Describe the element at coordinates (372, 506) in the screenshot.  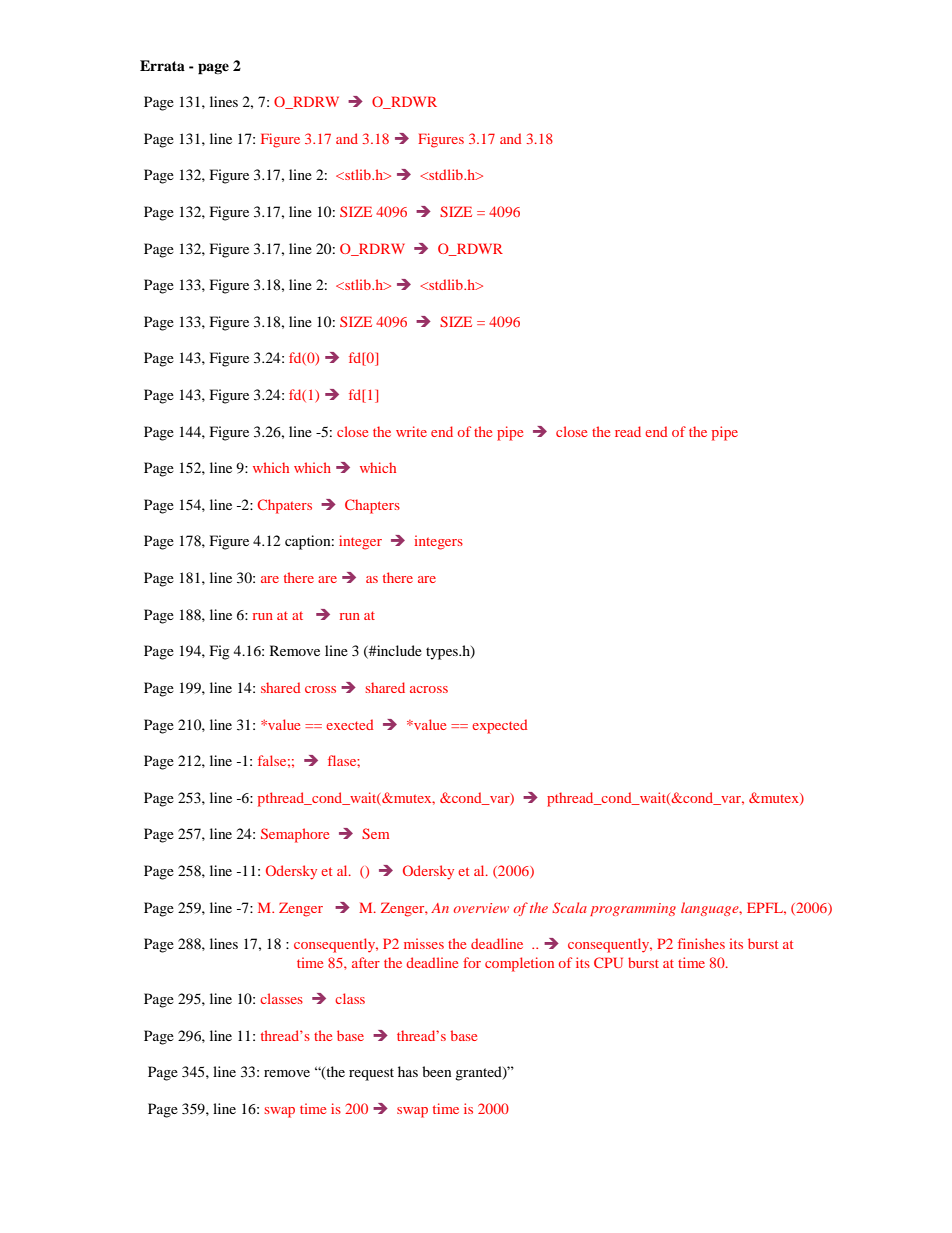
I see `Chapters` at that location.
